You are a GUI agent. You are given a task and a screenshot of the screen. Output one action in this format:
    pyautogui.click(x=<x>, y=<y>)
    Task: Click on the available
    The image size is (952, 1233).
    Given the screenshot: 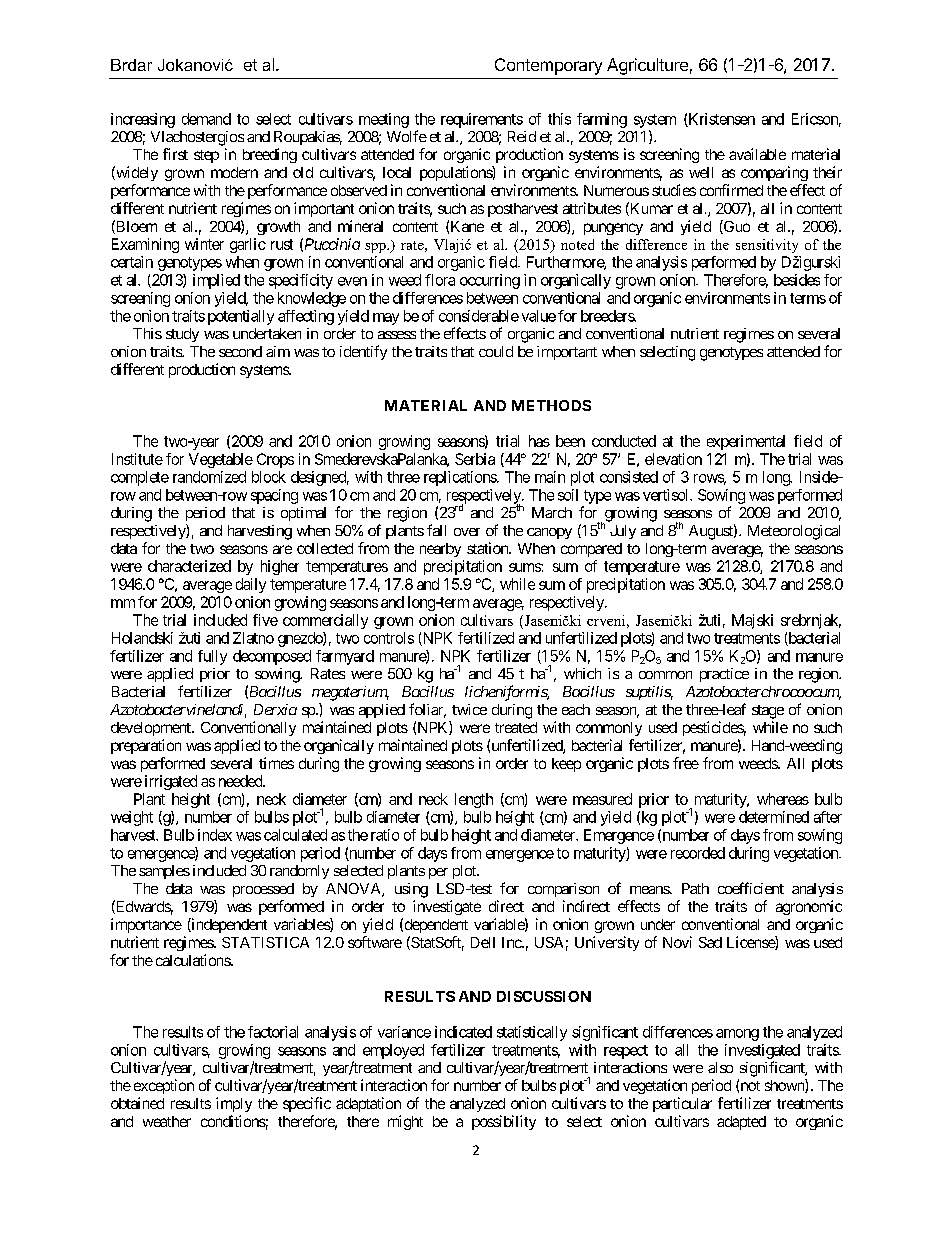 What is the action you would take?
    pyautogui.click(x=757, y=154)
